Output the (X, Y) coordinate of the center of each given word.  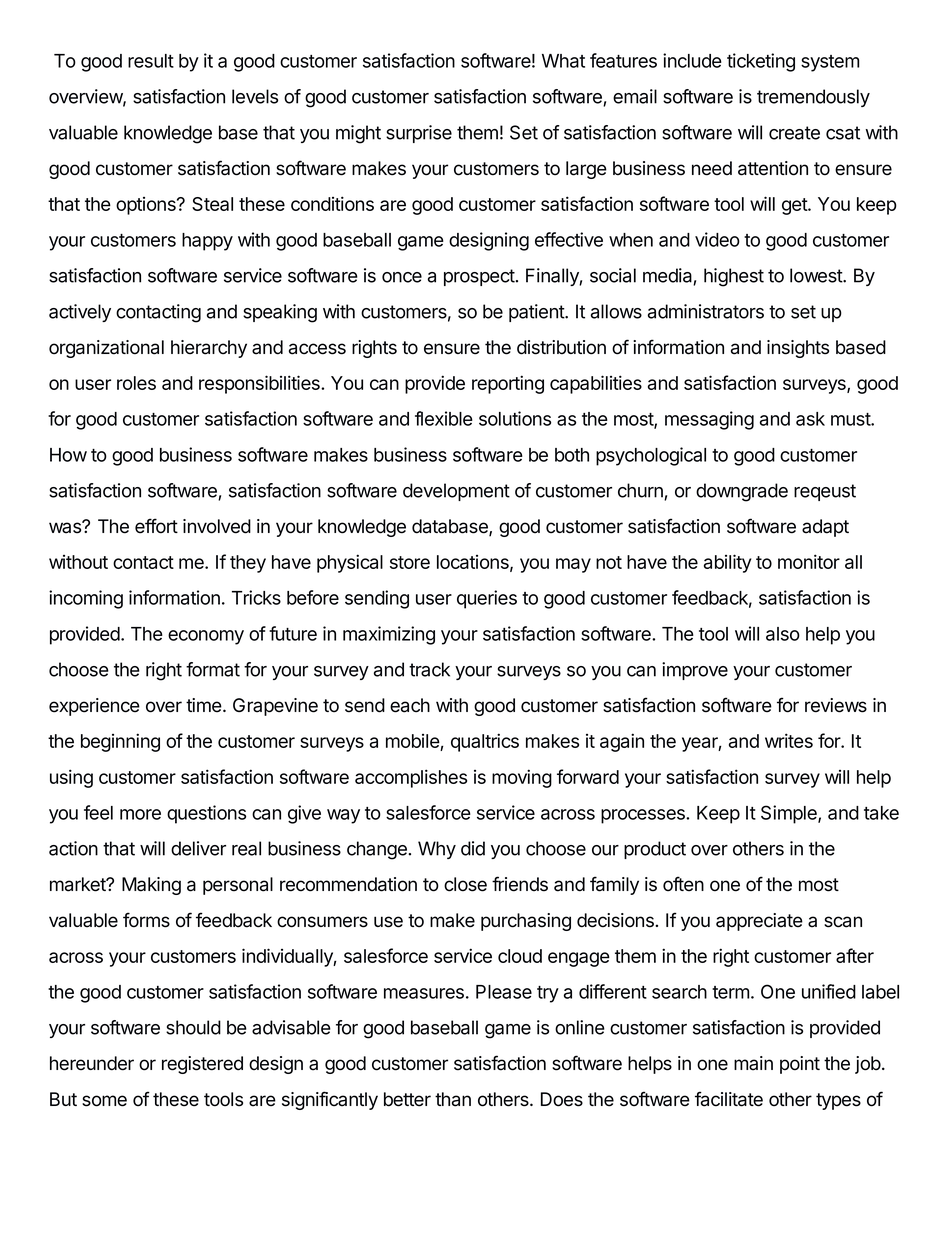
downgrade (742, 492)
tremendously (813, 98)
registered (202, 1065)
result (151, 61)
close (465, 884)
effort (156, 526)
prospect (479, 277)
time (204, 705)
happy (207, 242)
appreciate (759, 922)
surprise (419, 134)
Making (151, 886)
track (429, 669)
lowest (817, 275)
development (456, 492)
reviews (836, 705)
